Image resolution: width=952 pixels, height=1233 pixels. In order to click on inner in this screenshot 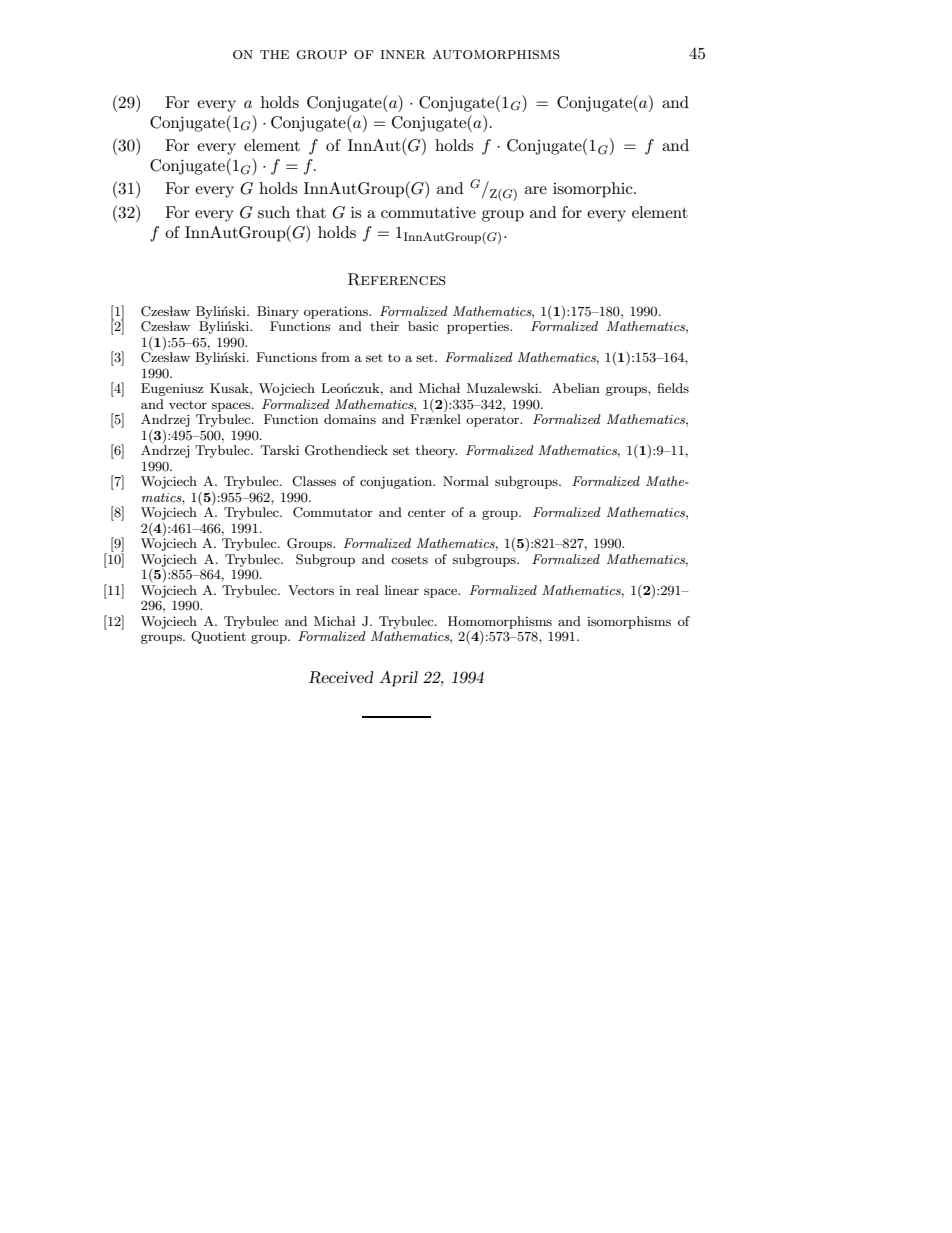, I will do `click(403, 54)`.
